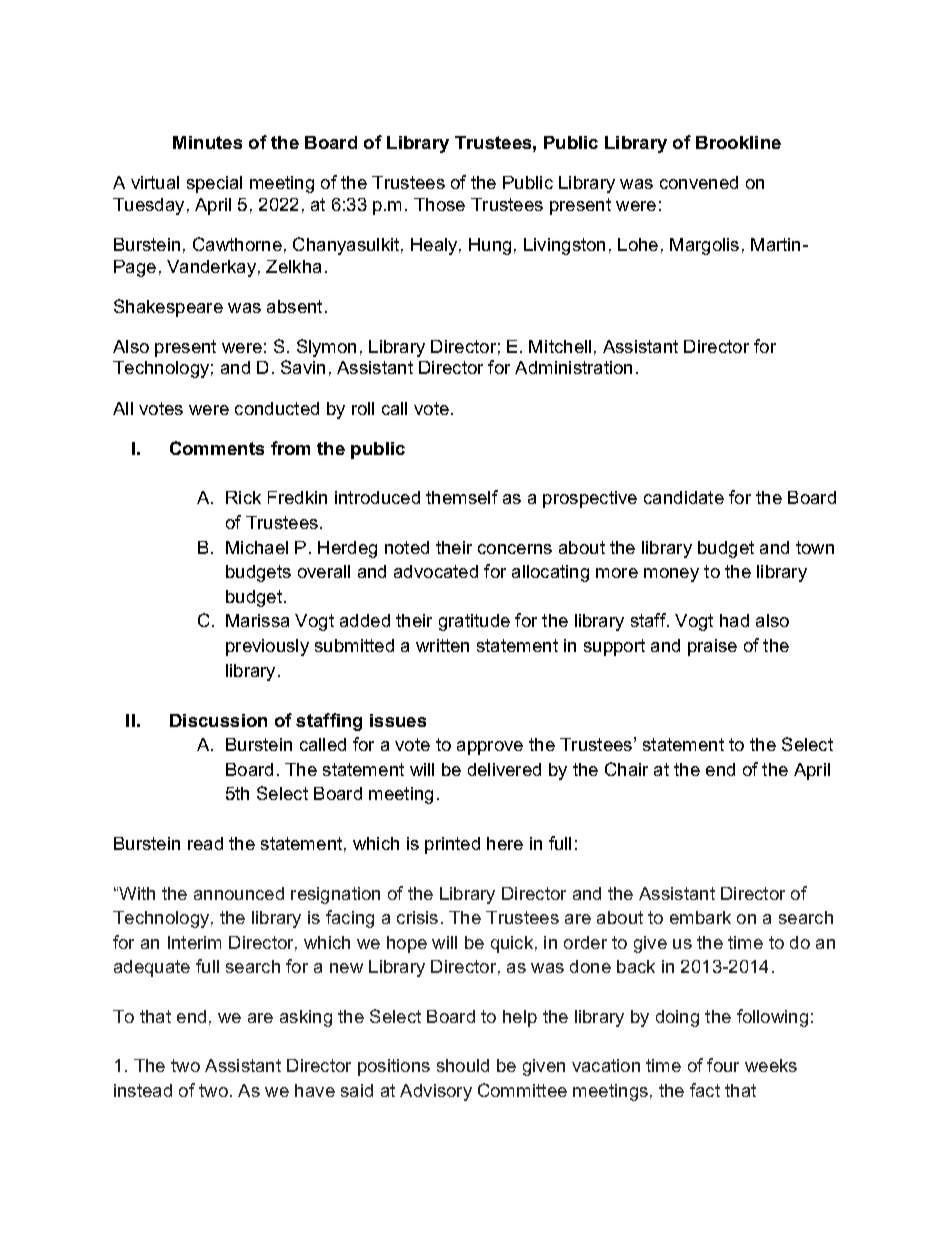 Image resolution: width=952 pixels, height=1233 pixels. Describe the element at coordinates (218, 720) in the screenshot. I see `Discussion` at that location.
